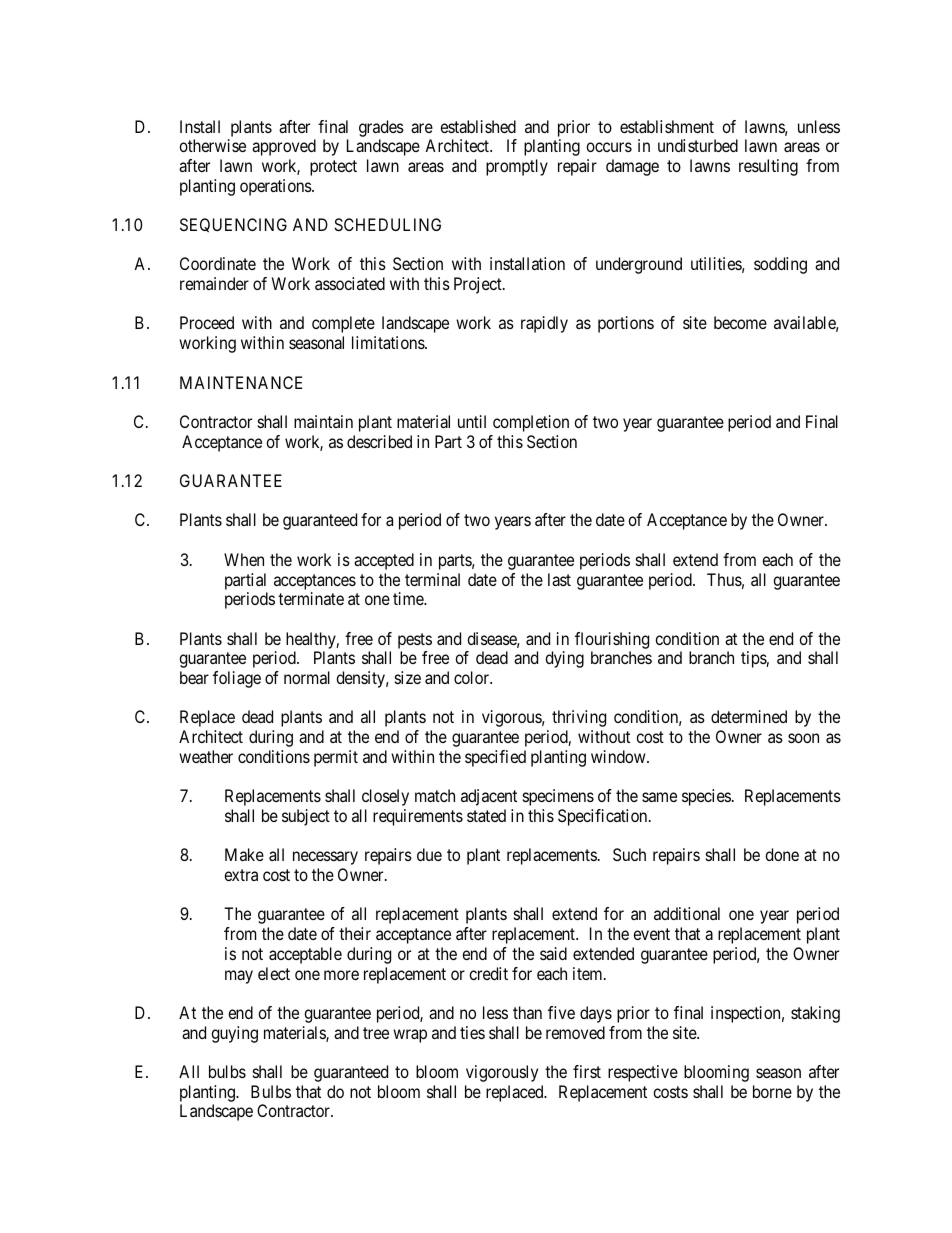  What do you see at coordinates (531, 423) in the document?
I see `completion` at bounding box center [531, 423].
